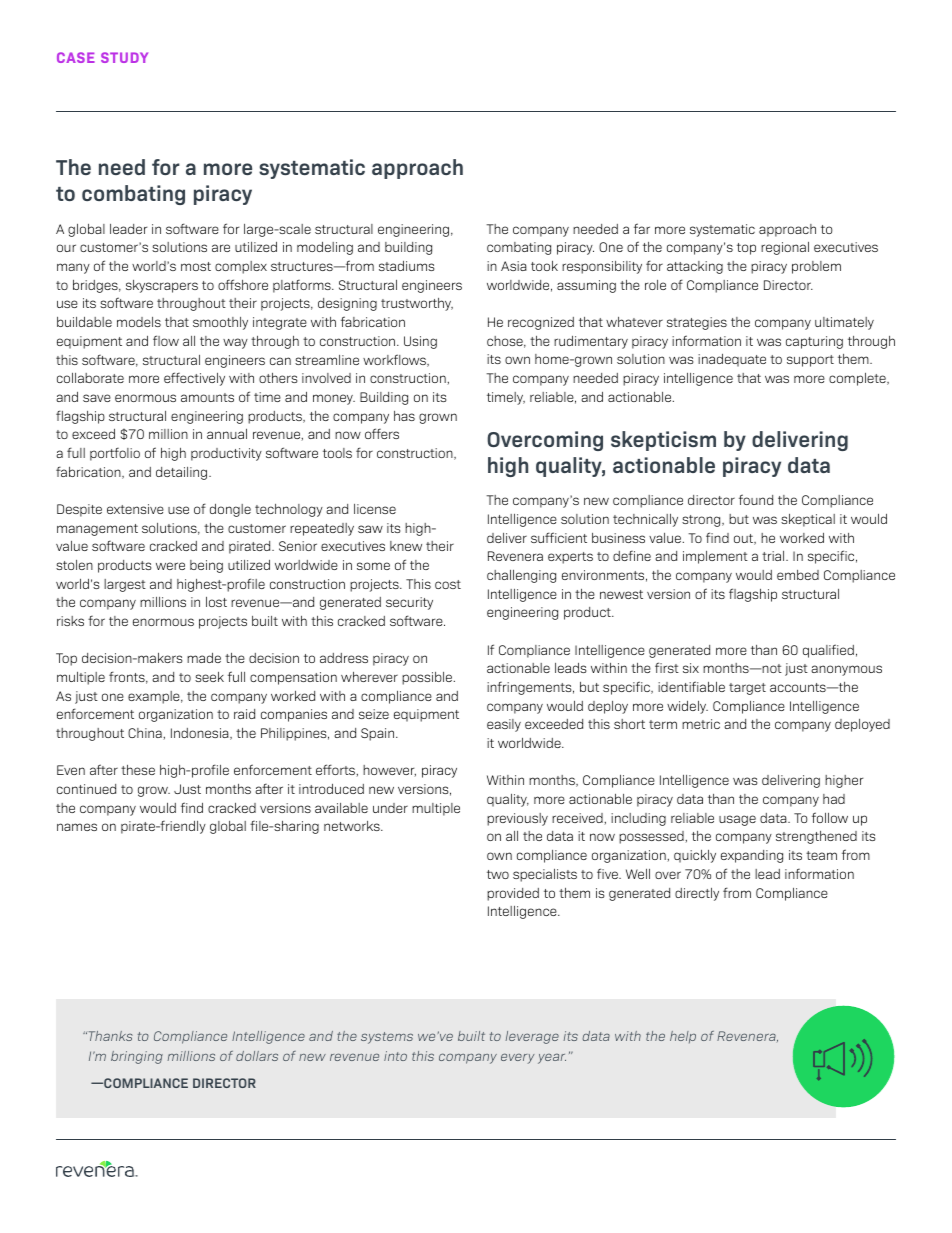  I want to click on leverage, so click(532, 1037).
